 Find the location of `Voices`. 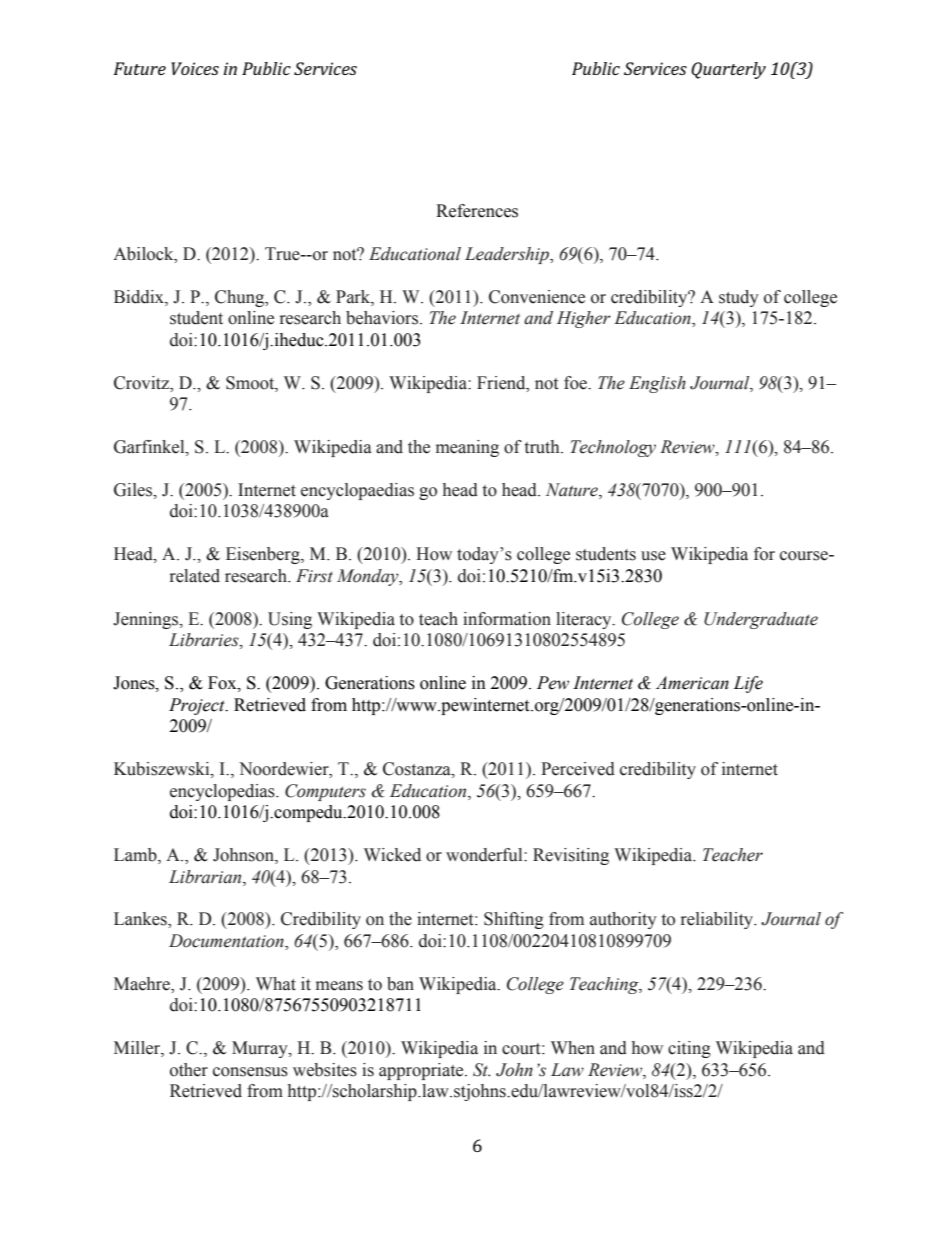

Voices is located at coordinates (195, 68).
